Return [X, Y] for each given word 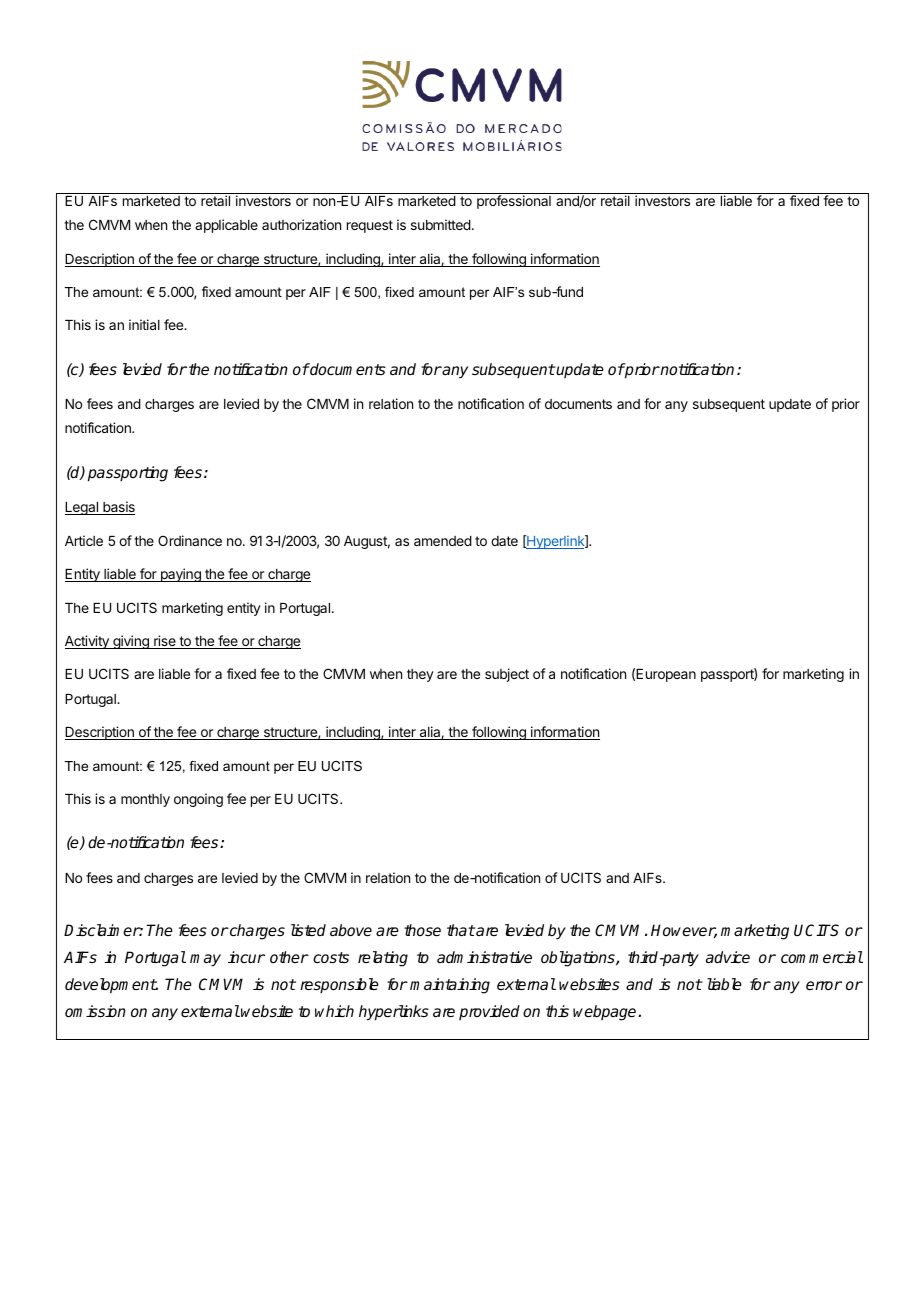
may [205, 960]
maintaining [450, 986]
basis [118, 508]
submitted [441, 224]
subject [507, 675]
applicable [226, 226]
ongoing [198, 800]
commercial [822, 957]
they [420, 675]
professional [514, 202]
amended [443, 541]
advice [728, 957]
